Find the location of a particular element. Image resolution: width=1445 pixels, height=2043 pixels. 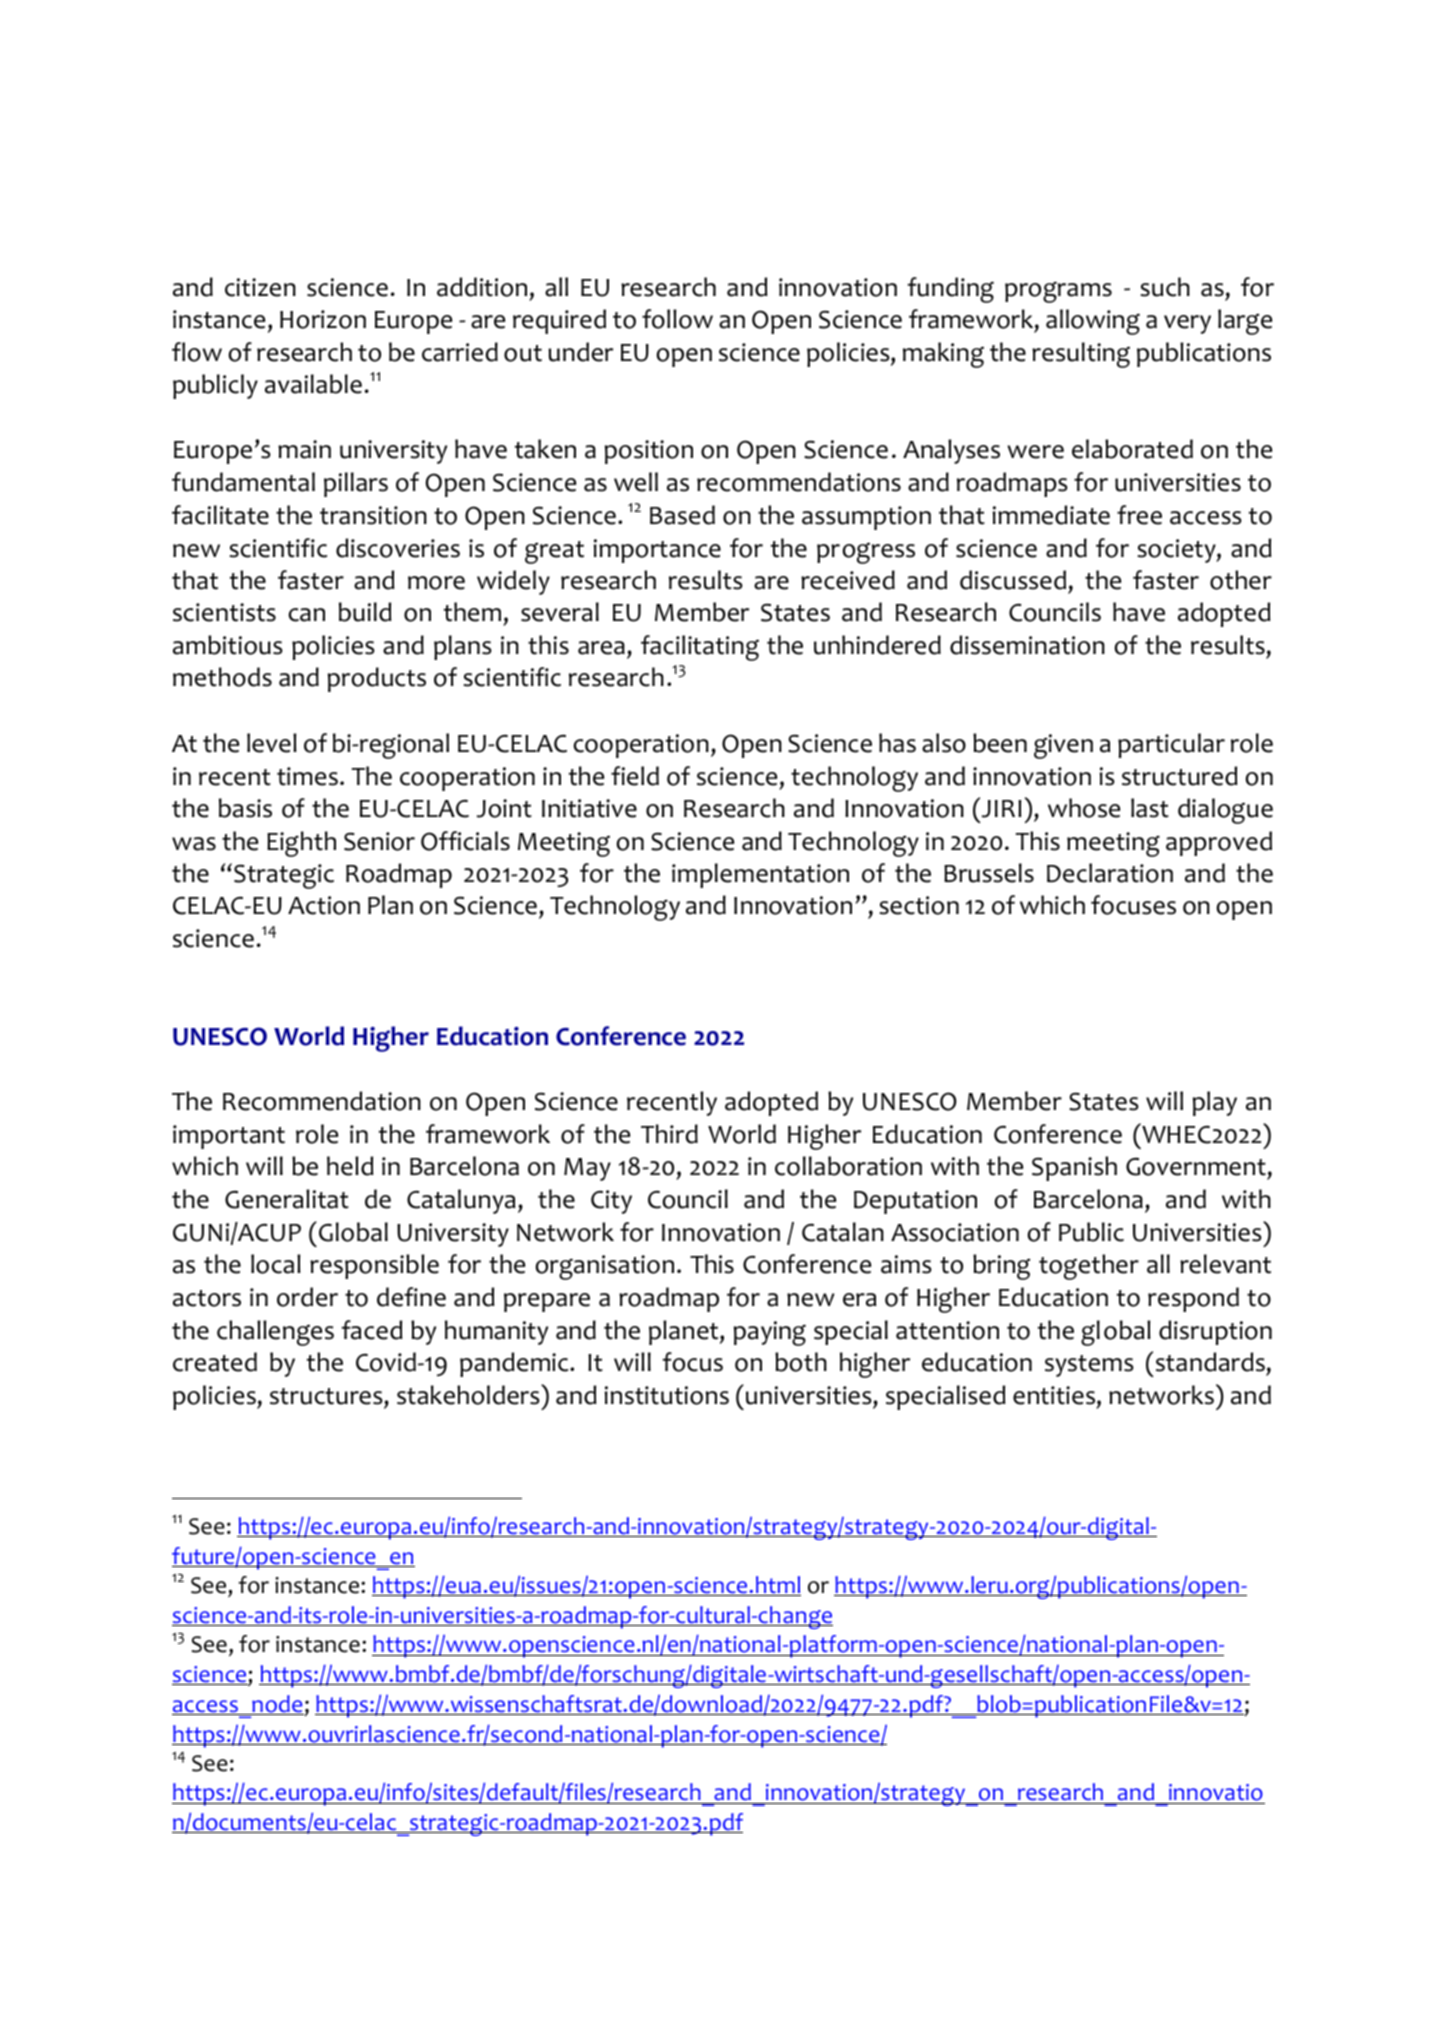

citizen is located at coordinates (260, 287).
